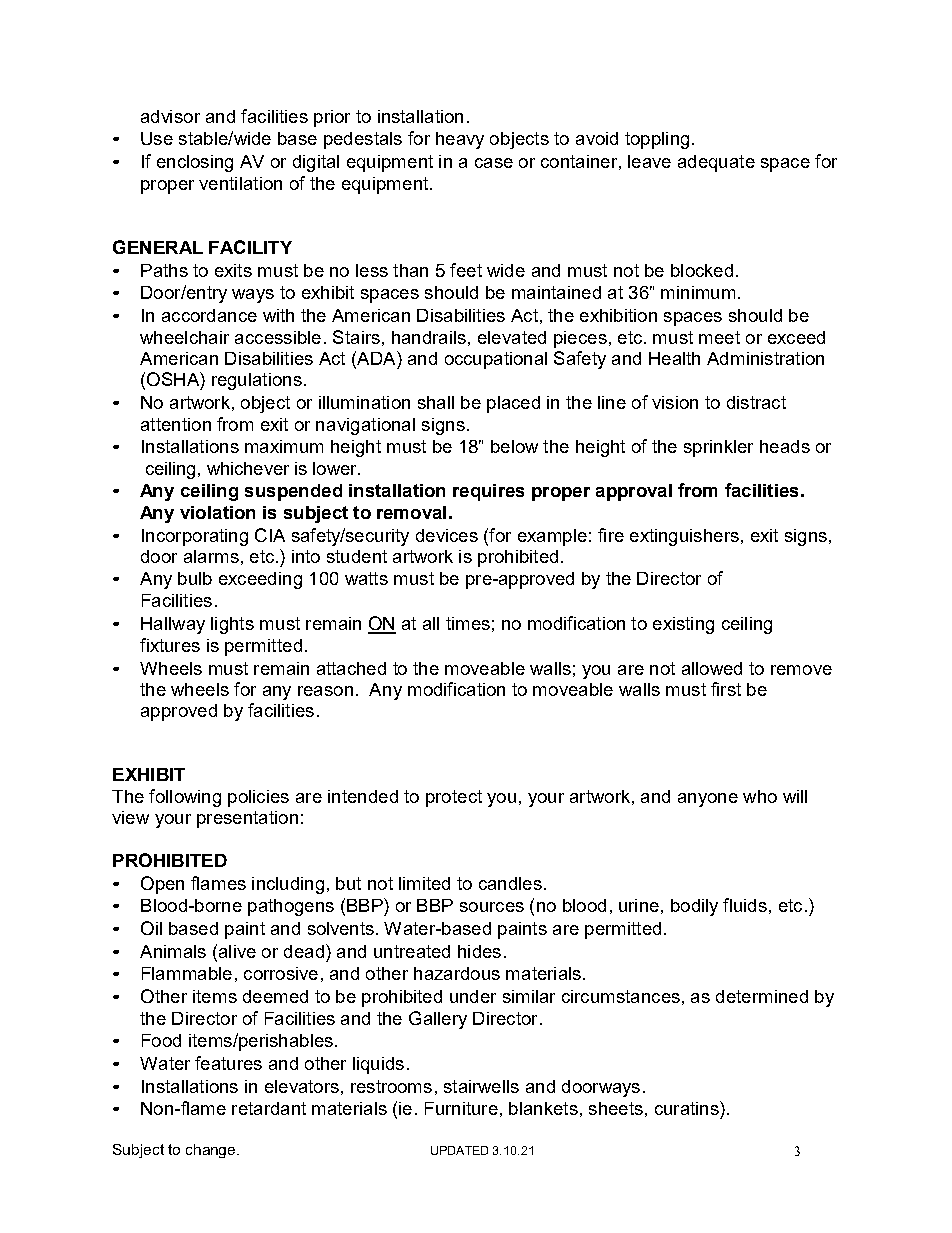 This image has height=1233, width=952. What do you see at coordinates (719, 337) in the image?
I see `meet` at bounding box center [719, 337].
